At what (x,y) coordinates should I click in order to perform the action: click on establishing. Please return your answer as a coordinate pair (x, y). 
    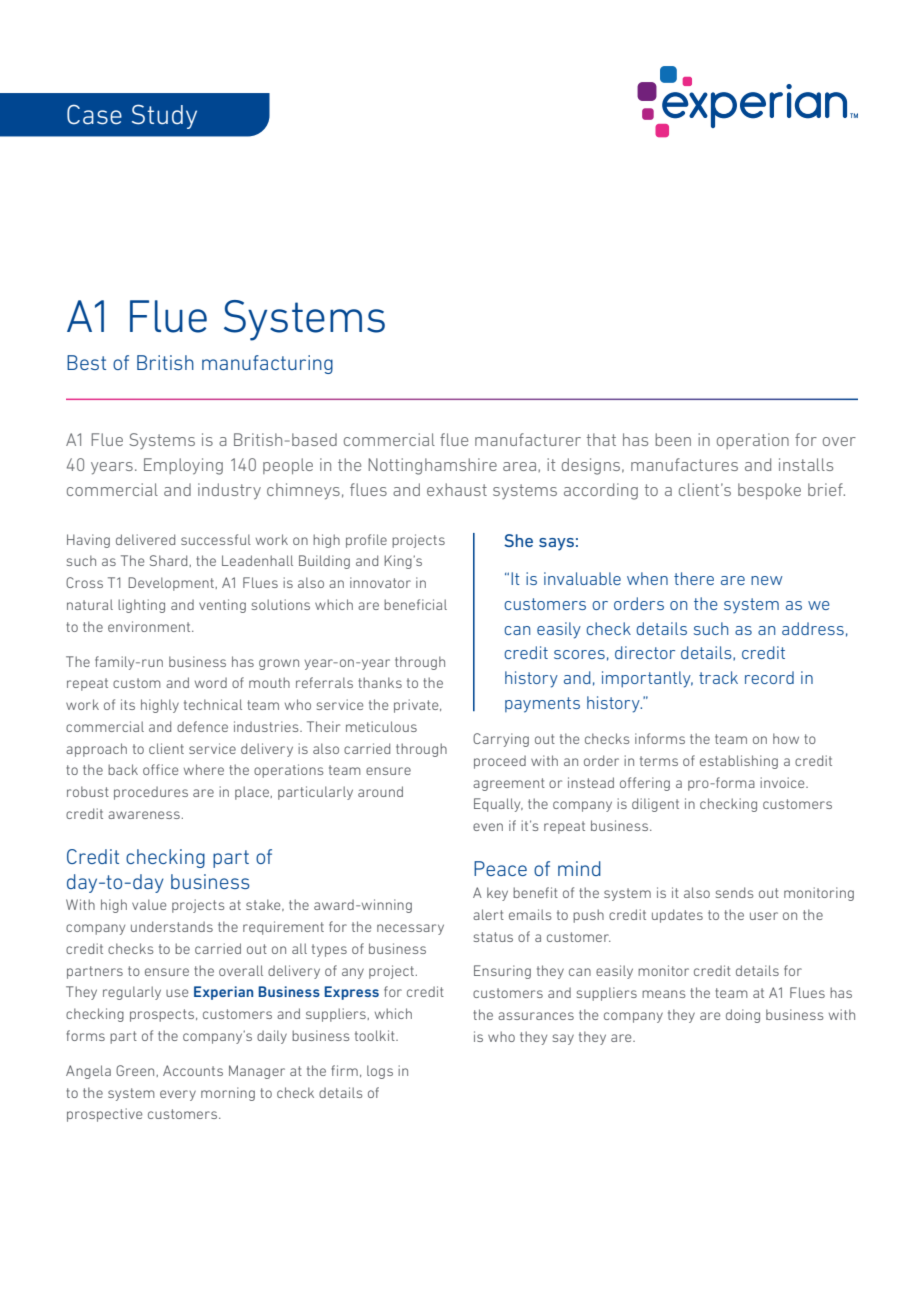
    Looking at the image, I should click on (739, 762).
